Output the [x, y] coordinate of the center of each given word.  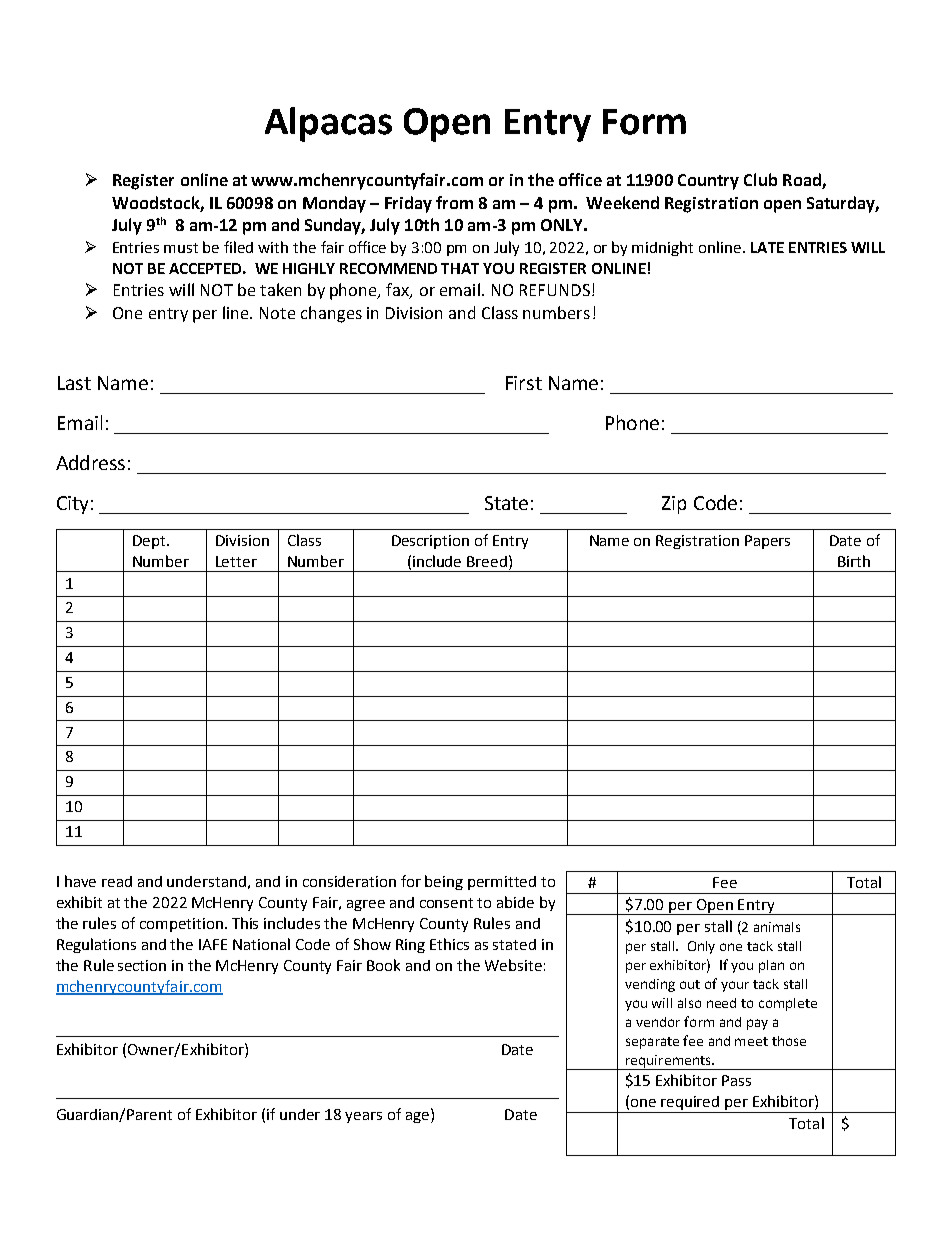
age [419, 1117]
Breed [488, 561]
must [181, 248]
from [454, 202]
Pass [736, 1080]
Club [760, 179]
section [142, 965]
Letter [236, 561]
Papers [767, 542]
